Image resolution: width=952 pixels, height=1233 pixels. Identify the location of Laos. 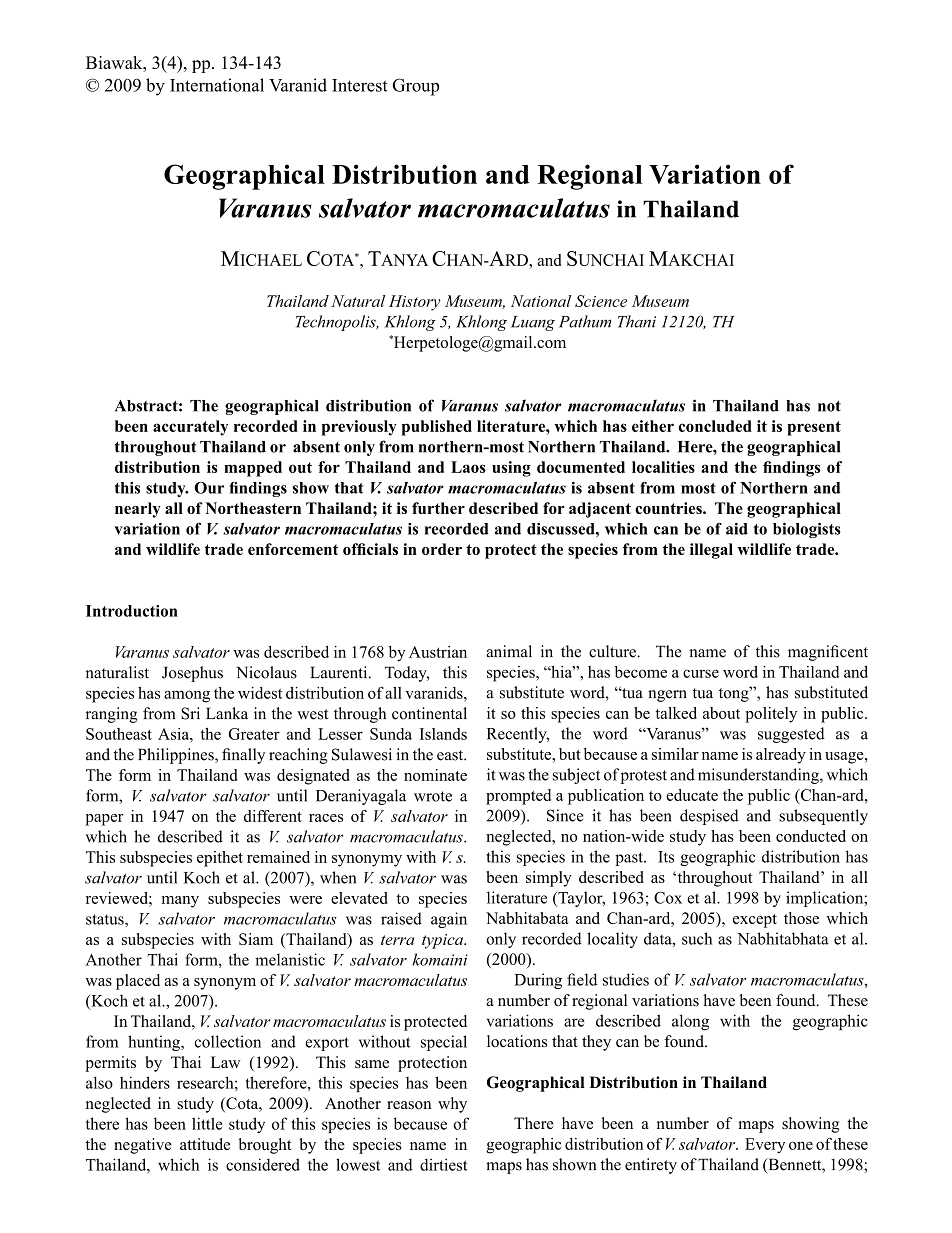
(468, 467).
